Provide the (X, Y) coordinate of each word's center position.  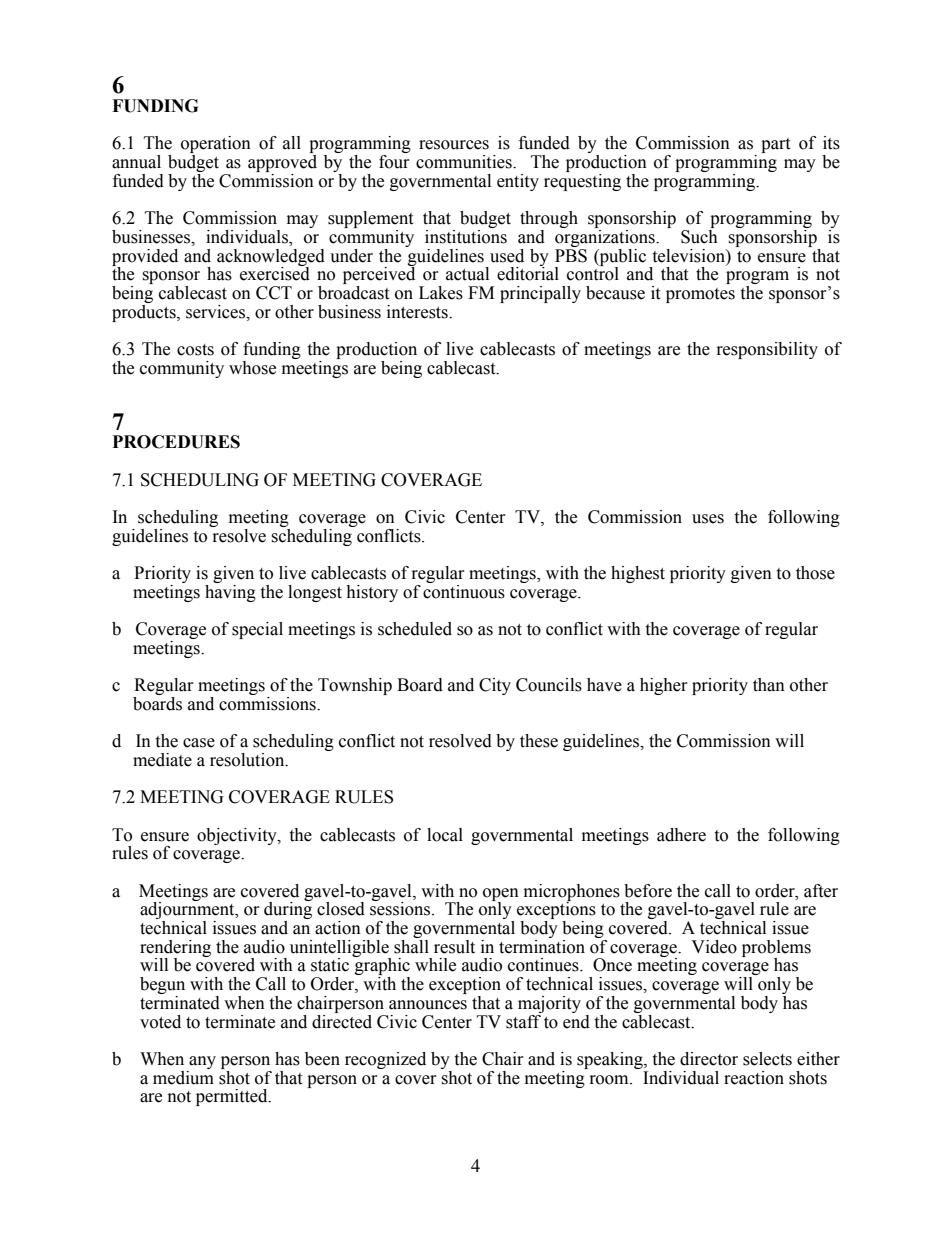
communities (465, 162)
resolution (248, 760)
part (775, 145)
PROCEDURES (176, 442)
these (539, 741)
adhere (681, 835)
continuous (464, 590)
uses (708, 519)
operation (216, 146)
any (202, 1062)
